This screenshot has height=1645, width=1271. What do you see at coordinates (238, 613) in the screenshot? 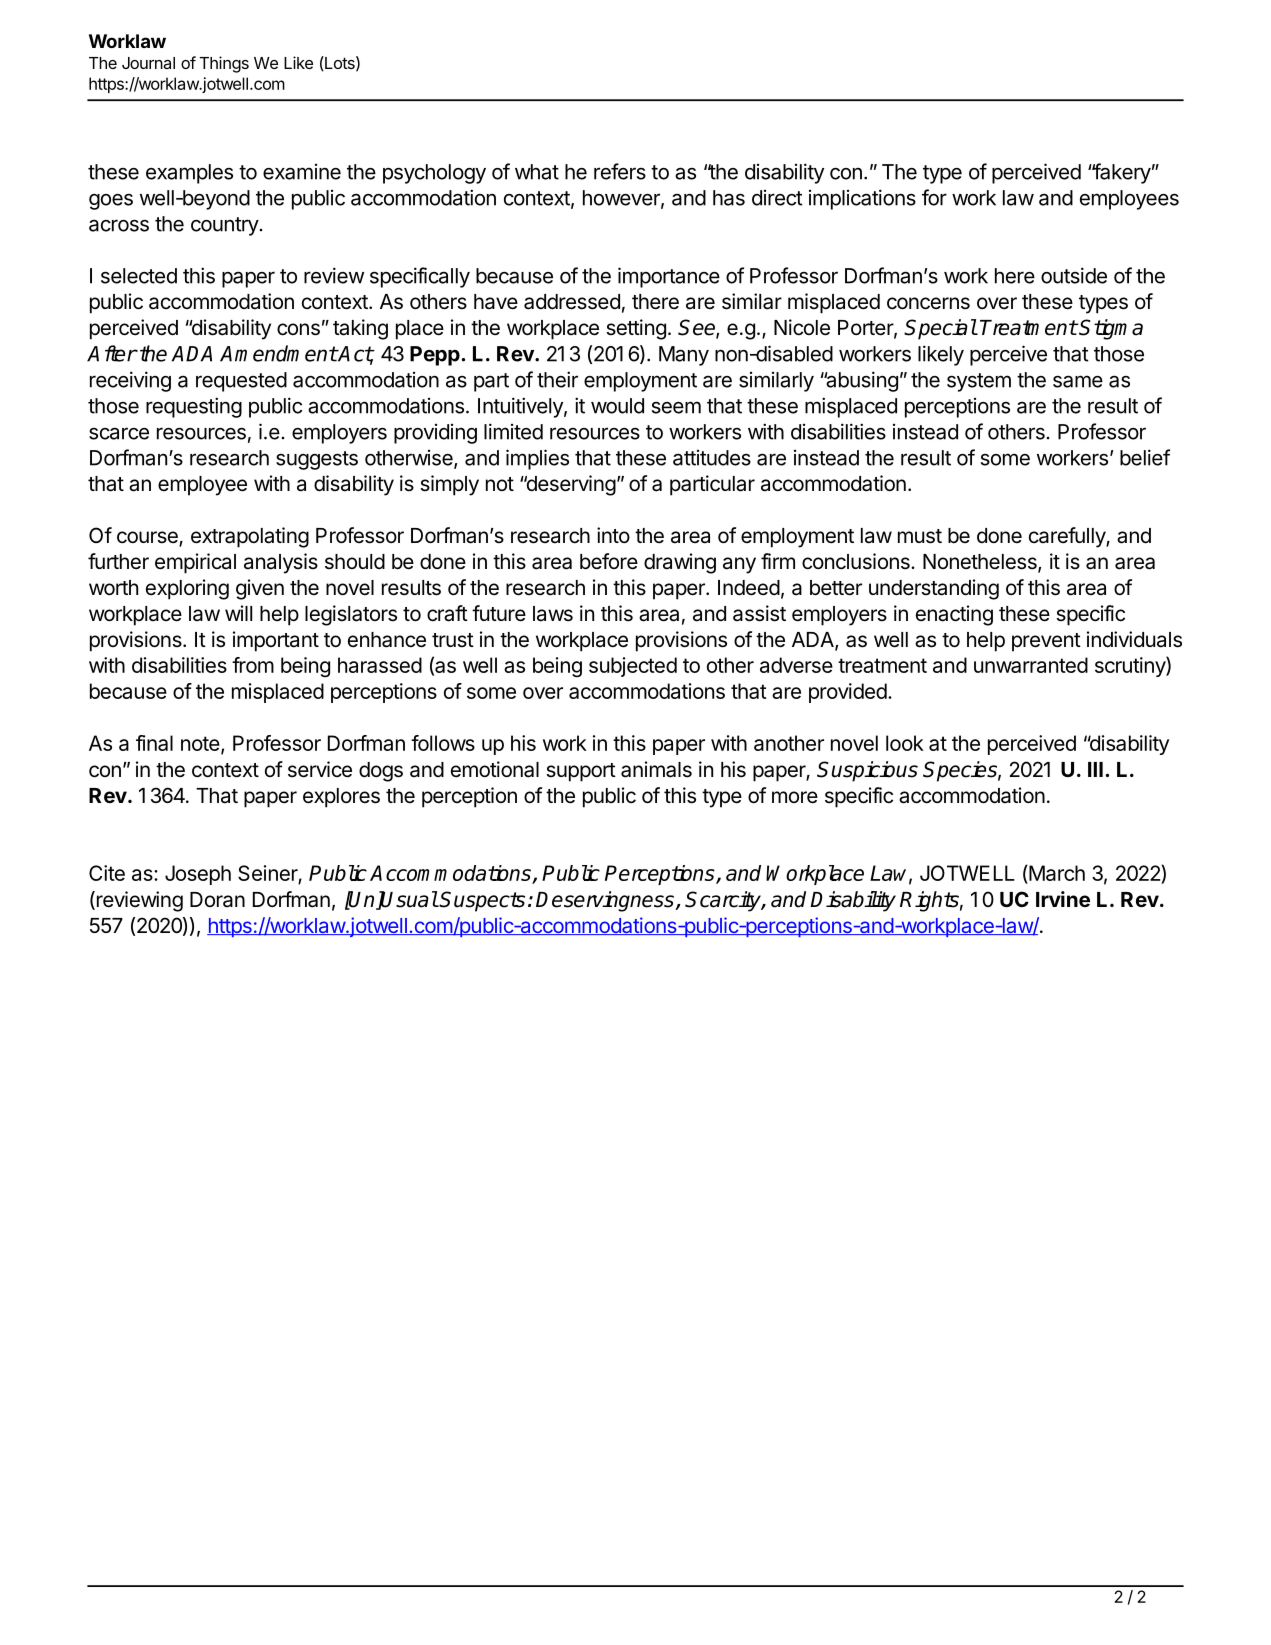
I see `will` at bounding box center [238, 613].
